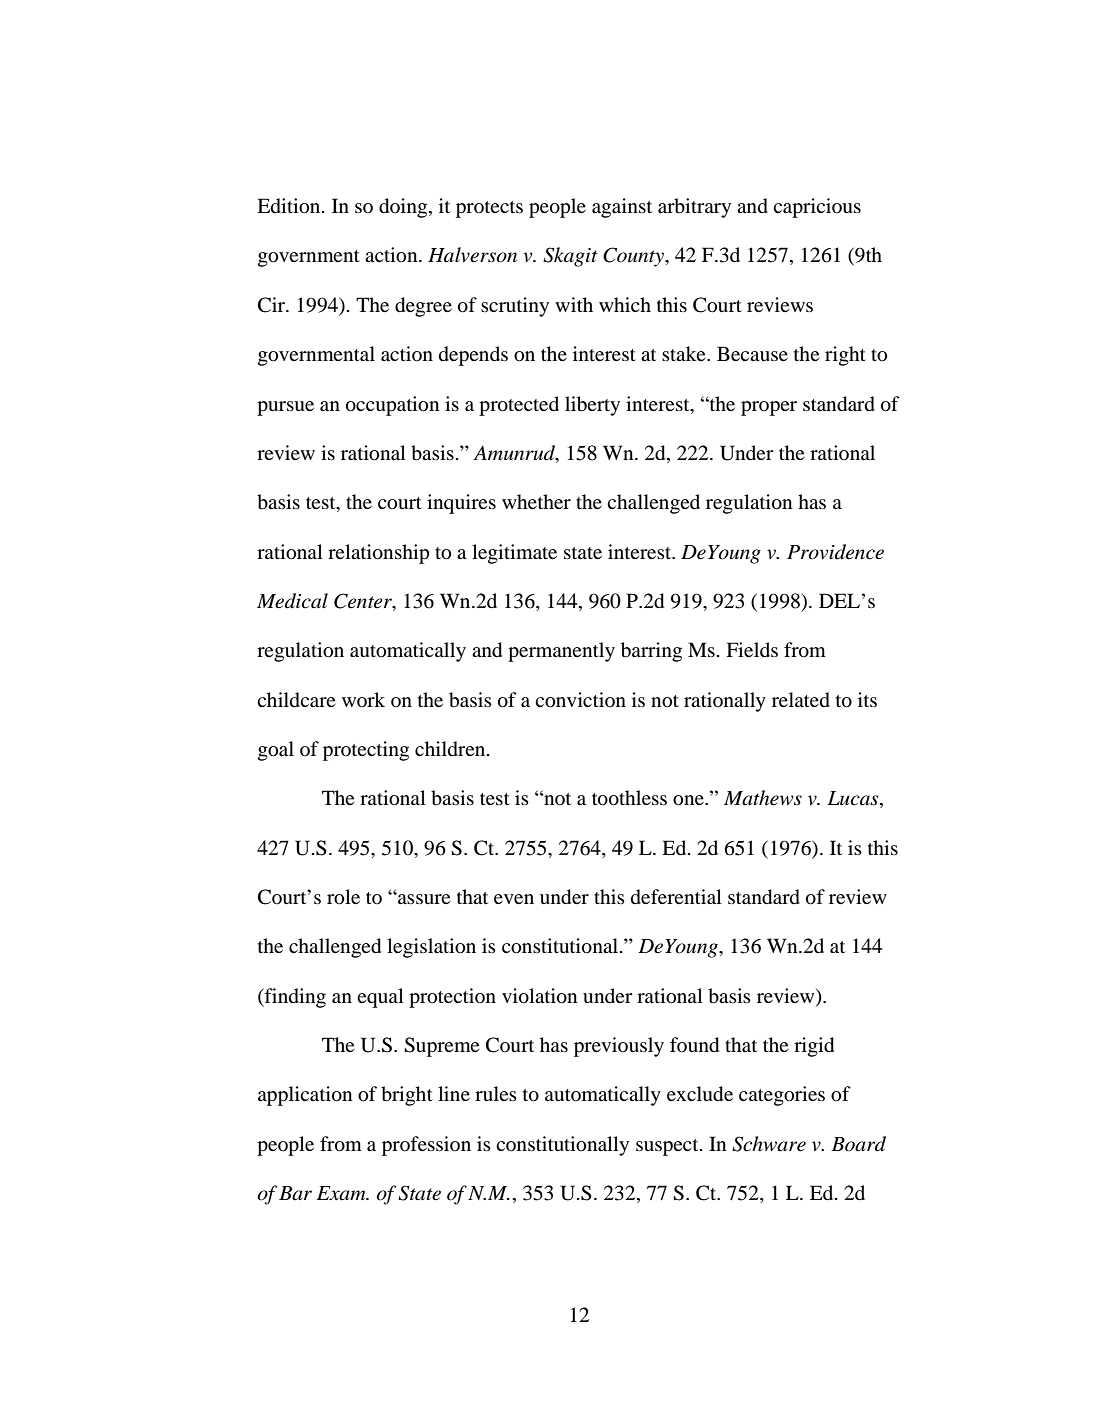 Image resolution: width=1094 pixels, height=1416 pixels. I want to click on capricious, so click(817, 208).
